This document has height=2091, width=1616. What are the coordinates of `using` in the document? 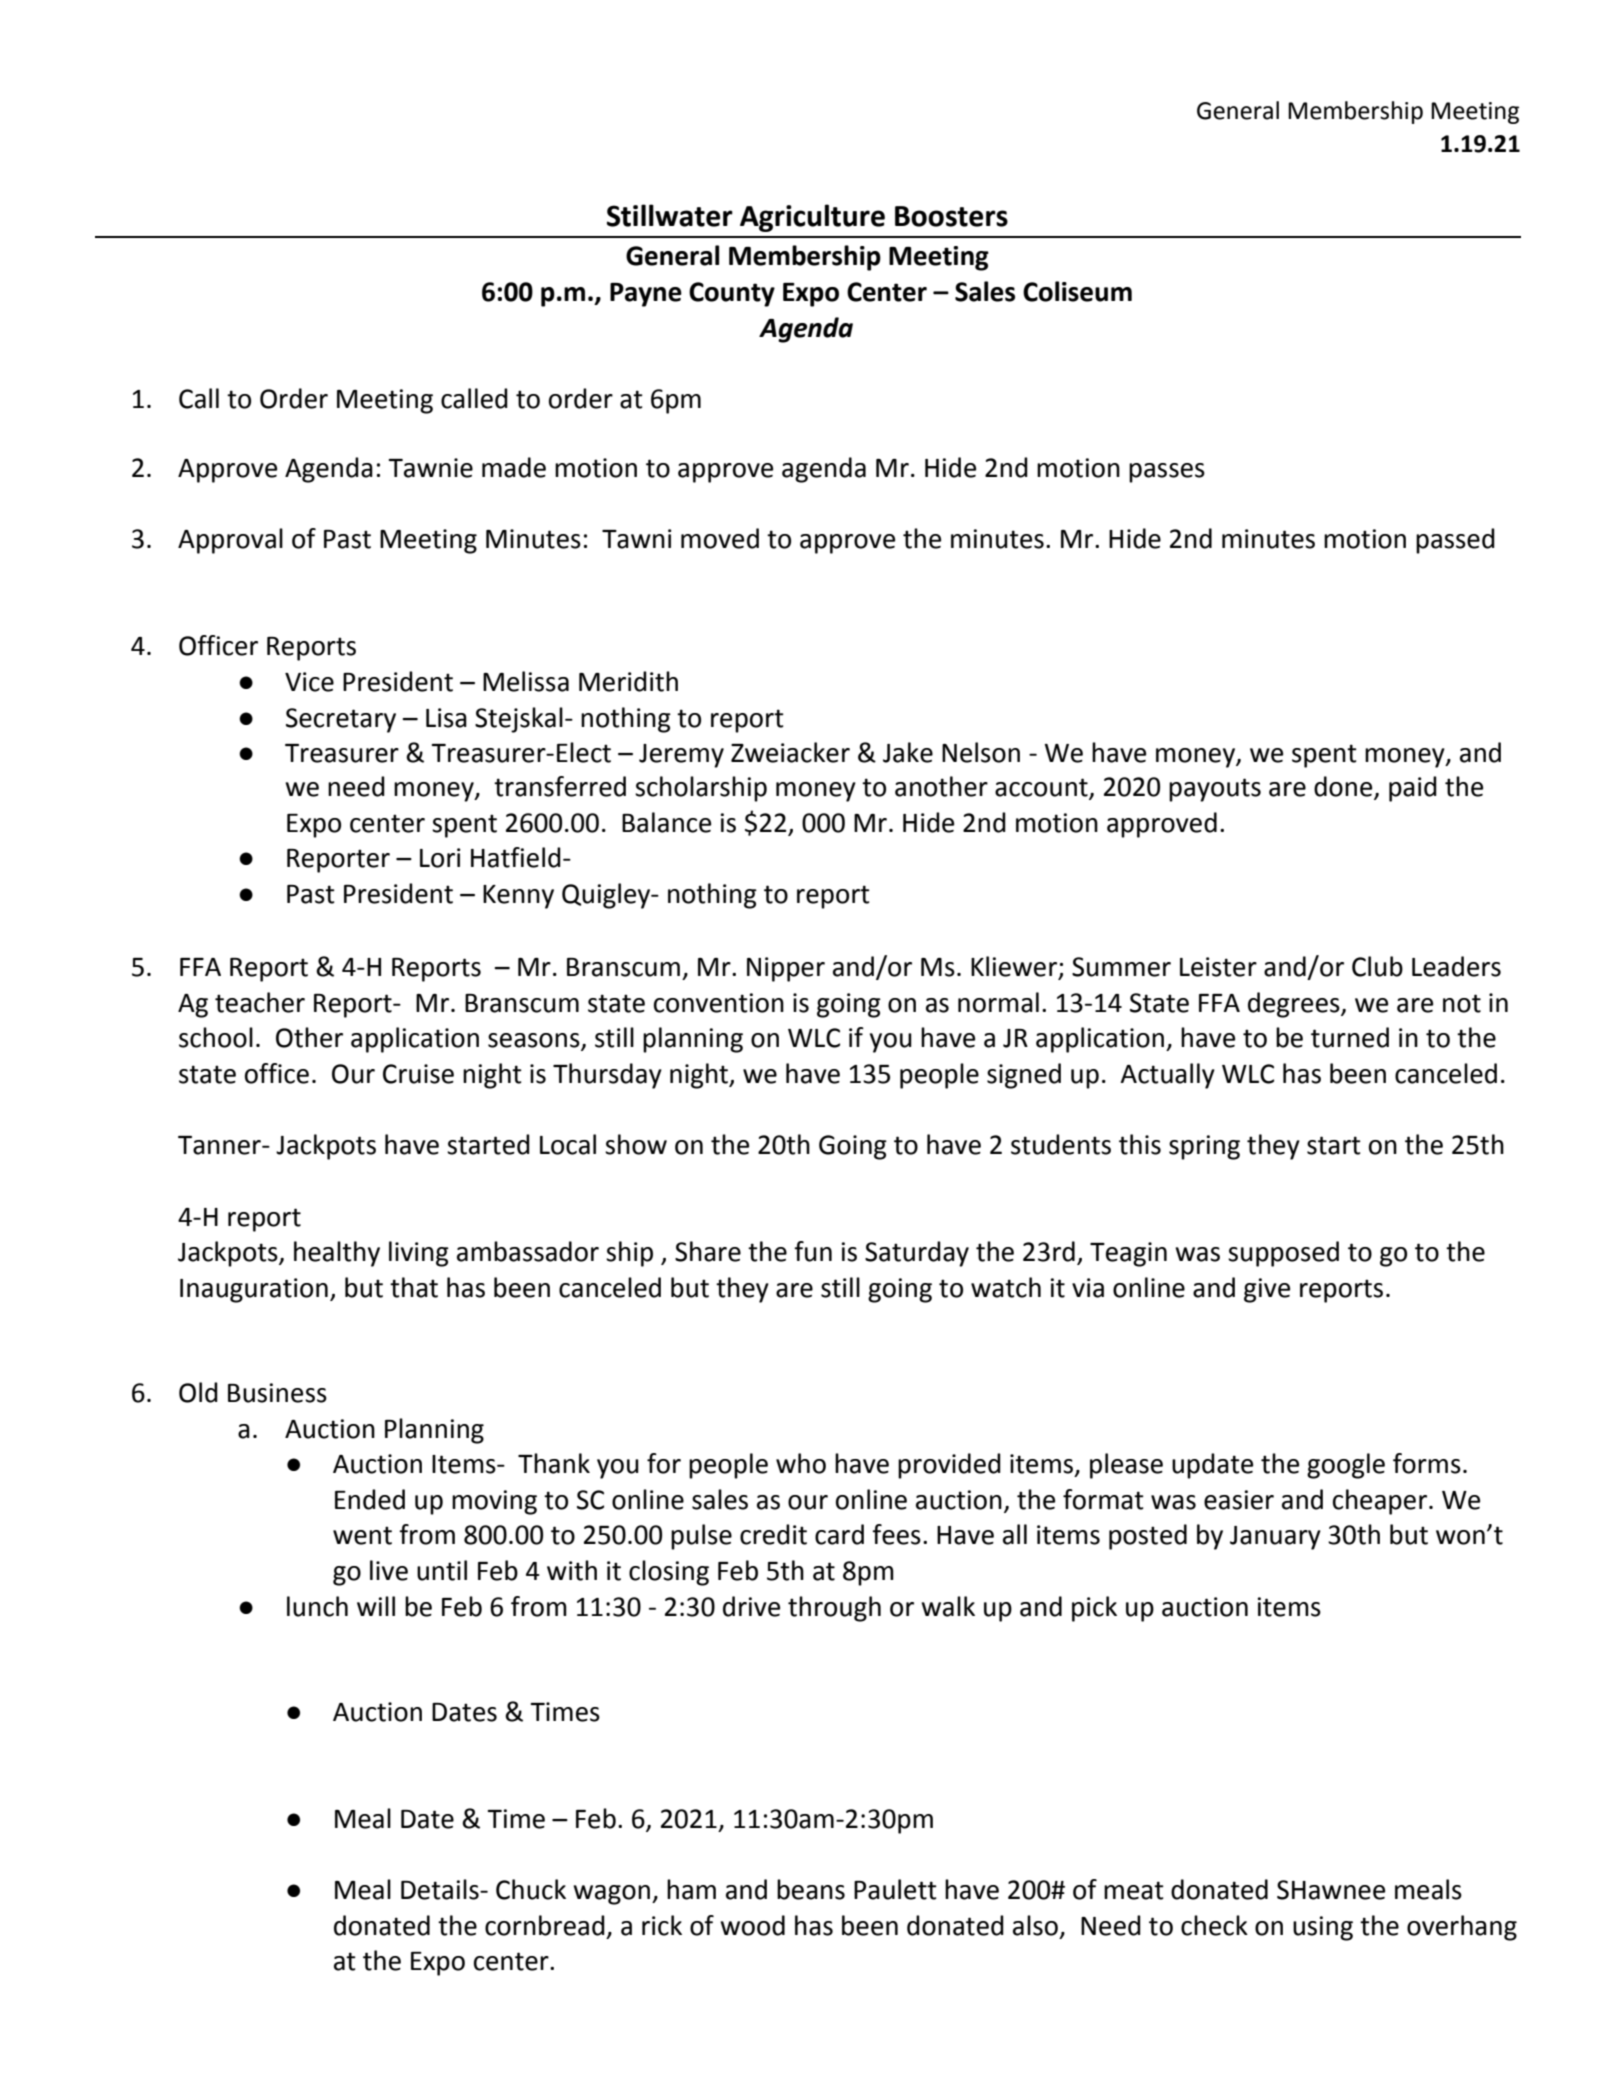 It's located at (1323, 1928).
